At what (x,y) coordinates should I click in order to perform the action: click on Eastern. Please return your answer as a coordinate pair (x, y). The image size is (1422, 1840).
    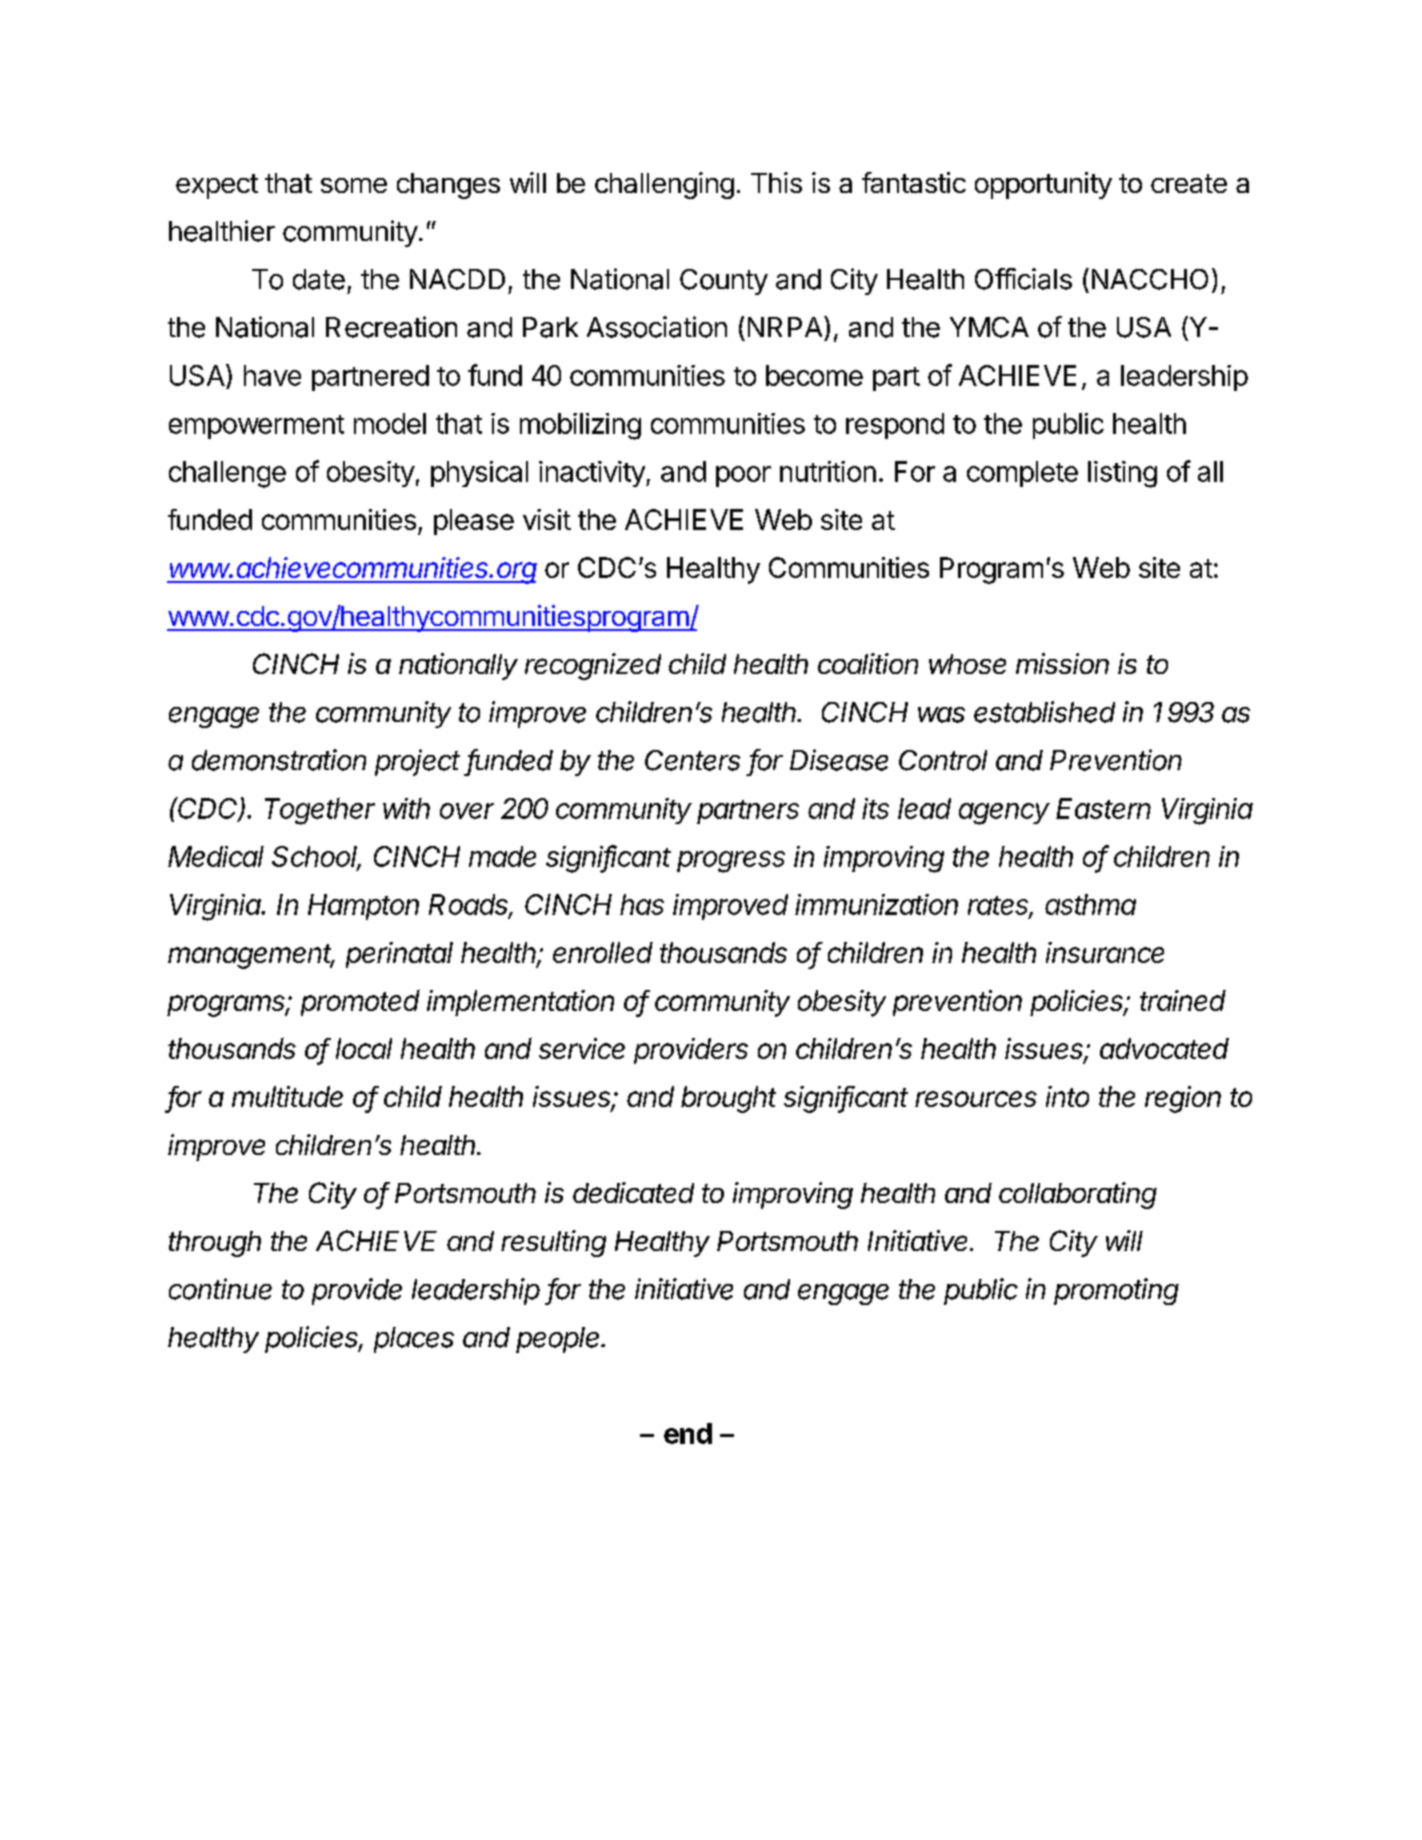
    Looking at the image, I should click on (1103, 808).
